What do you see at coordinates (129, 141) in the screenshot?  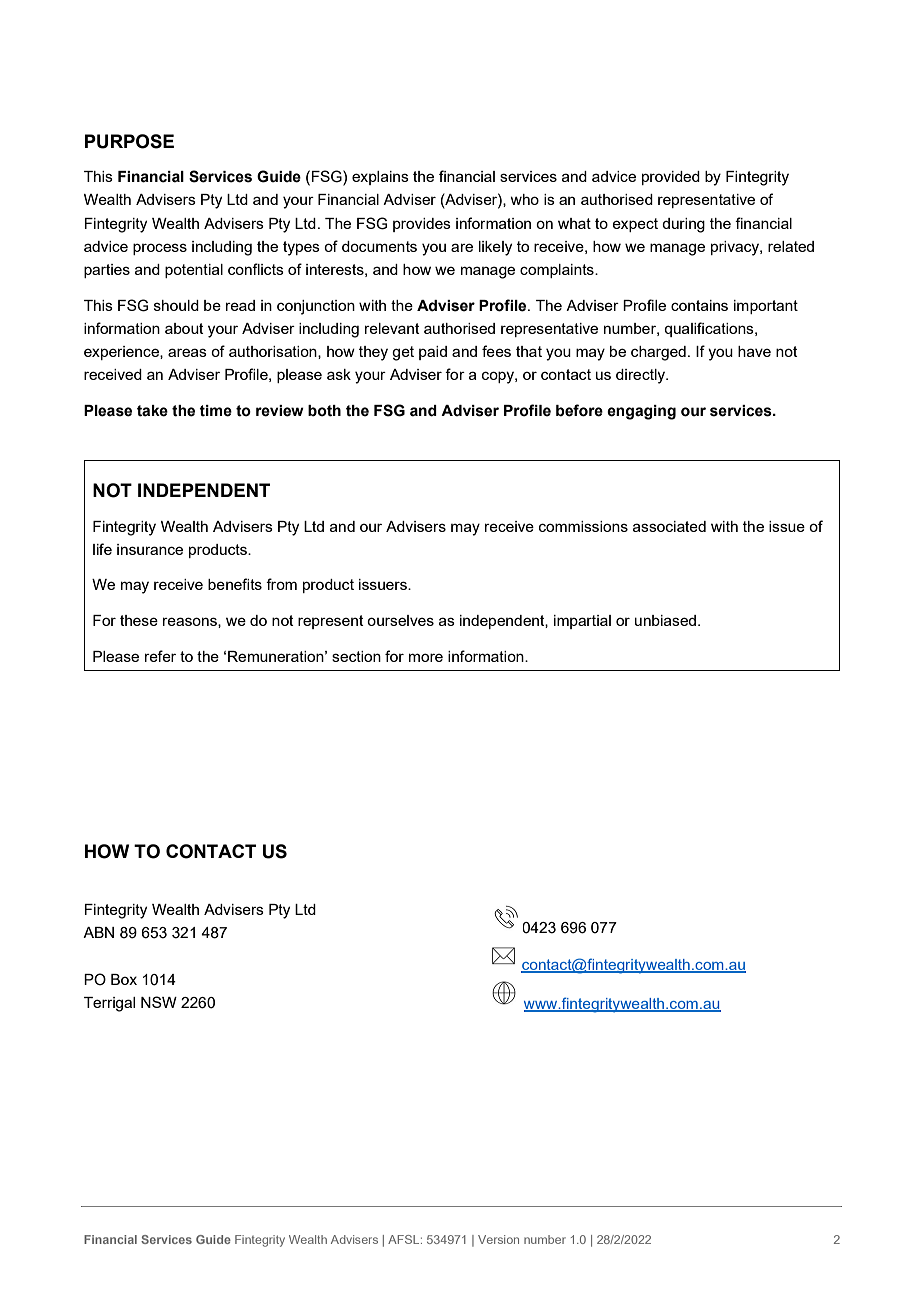 I see `PURPOSE` at bounding box center [129, 141].
